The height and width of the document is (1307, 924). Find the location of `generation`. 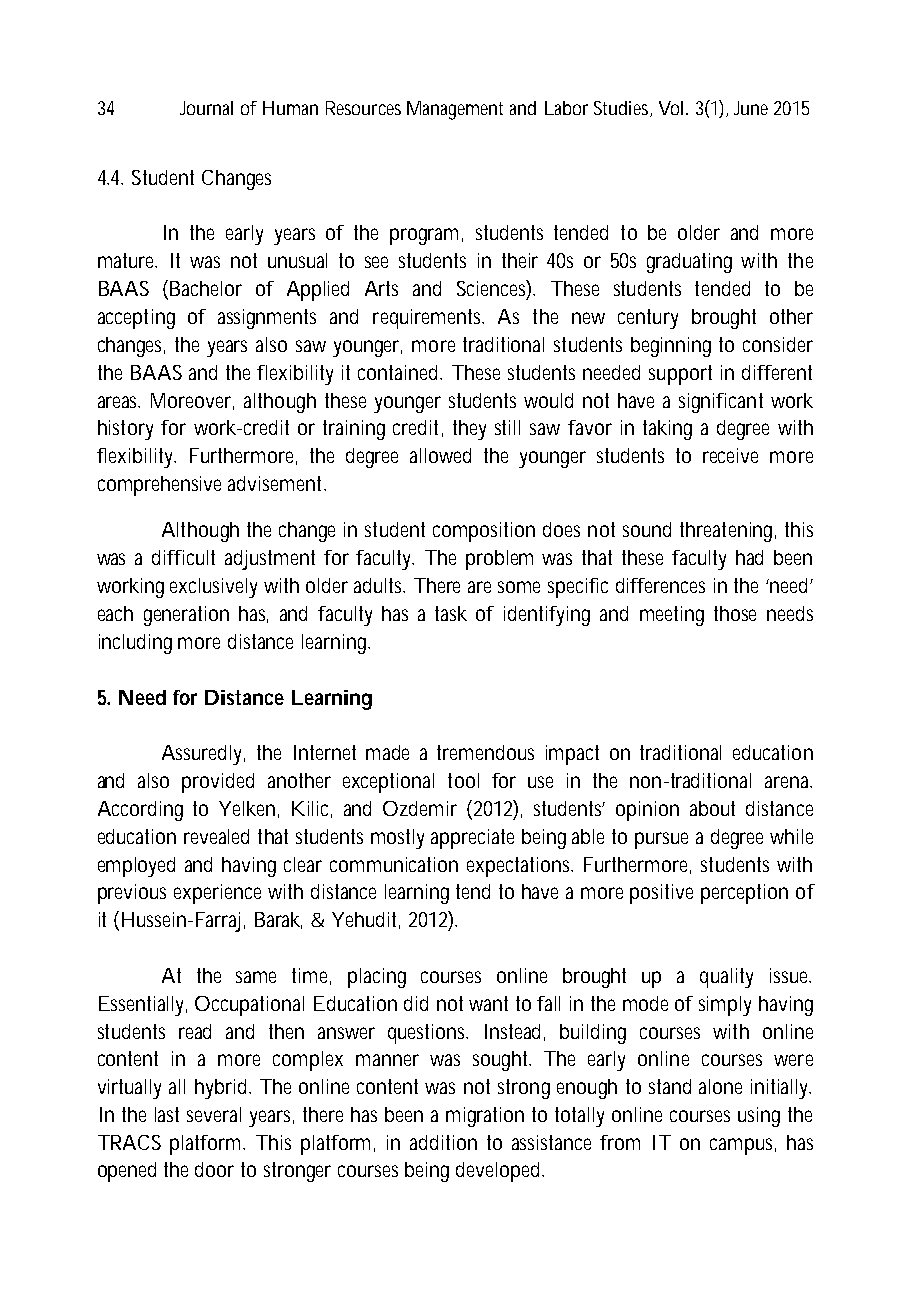

generation is located at coordinates (186, 616).
